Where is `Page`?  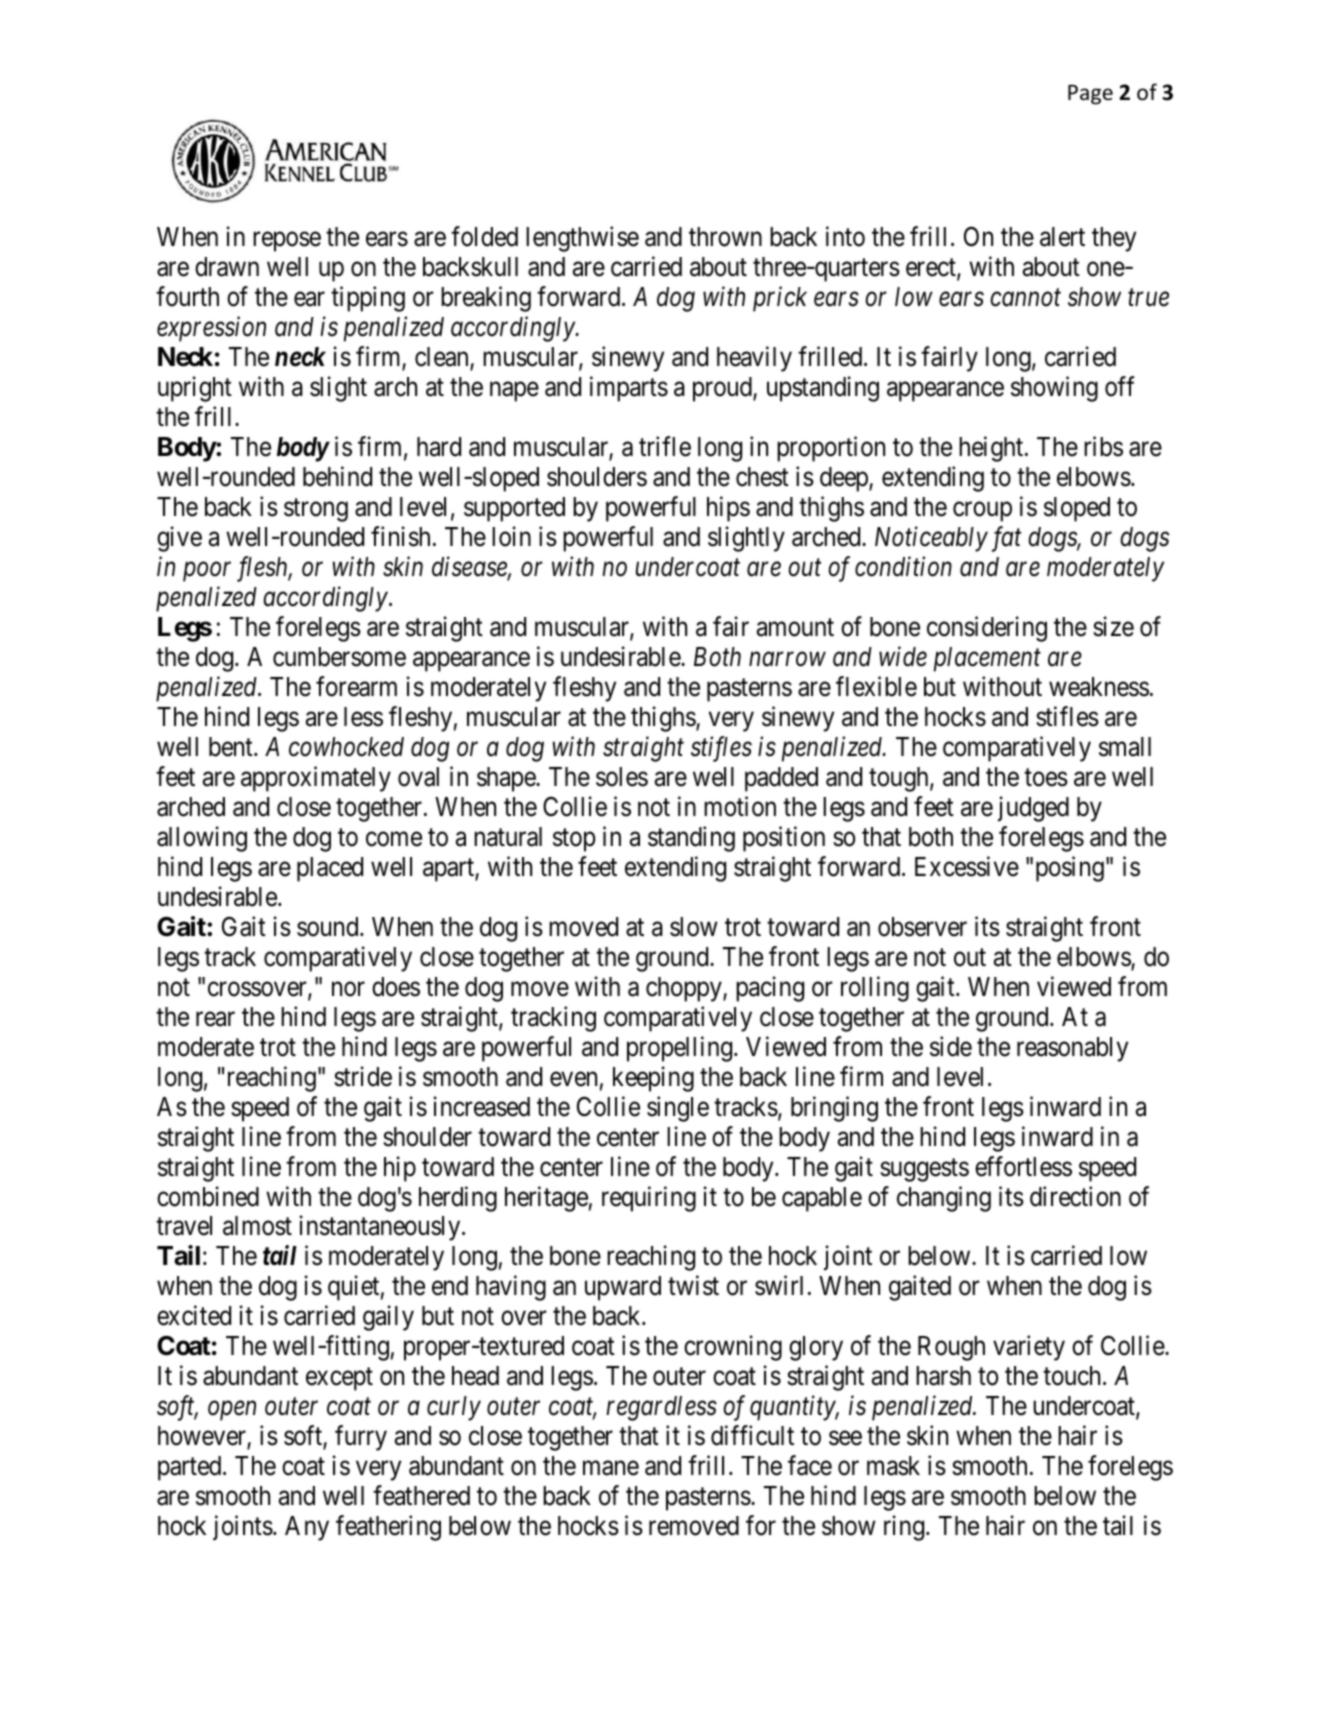 Page is located at coordinates (1090, 95).
